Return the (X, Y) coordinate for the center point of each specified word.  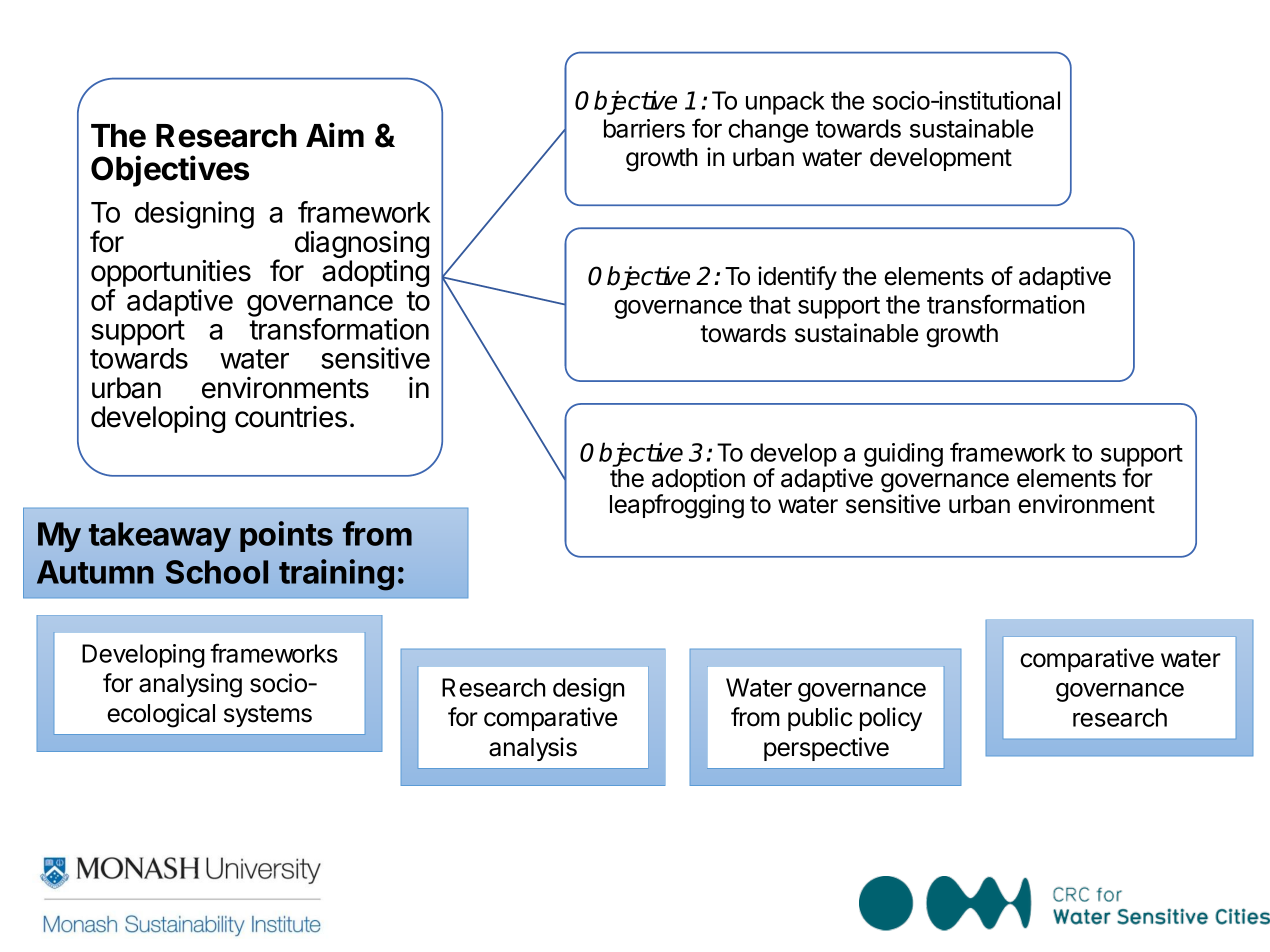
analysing (190, 685)
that (770, 304)
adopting (375, 273)
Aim (335, 134)
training (336, 575)
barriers (644, 128)
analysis (533, 749)
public (820, 719)
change (768, 131)
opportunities (171, 275)
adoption (698, 481)
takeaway (160, 537)
